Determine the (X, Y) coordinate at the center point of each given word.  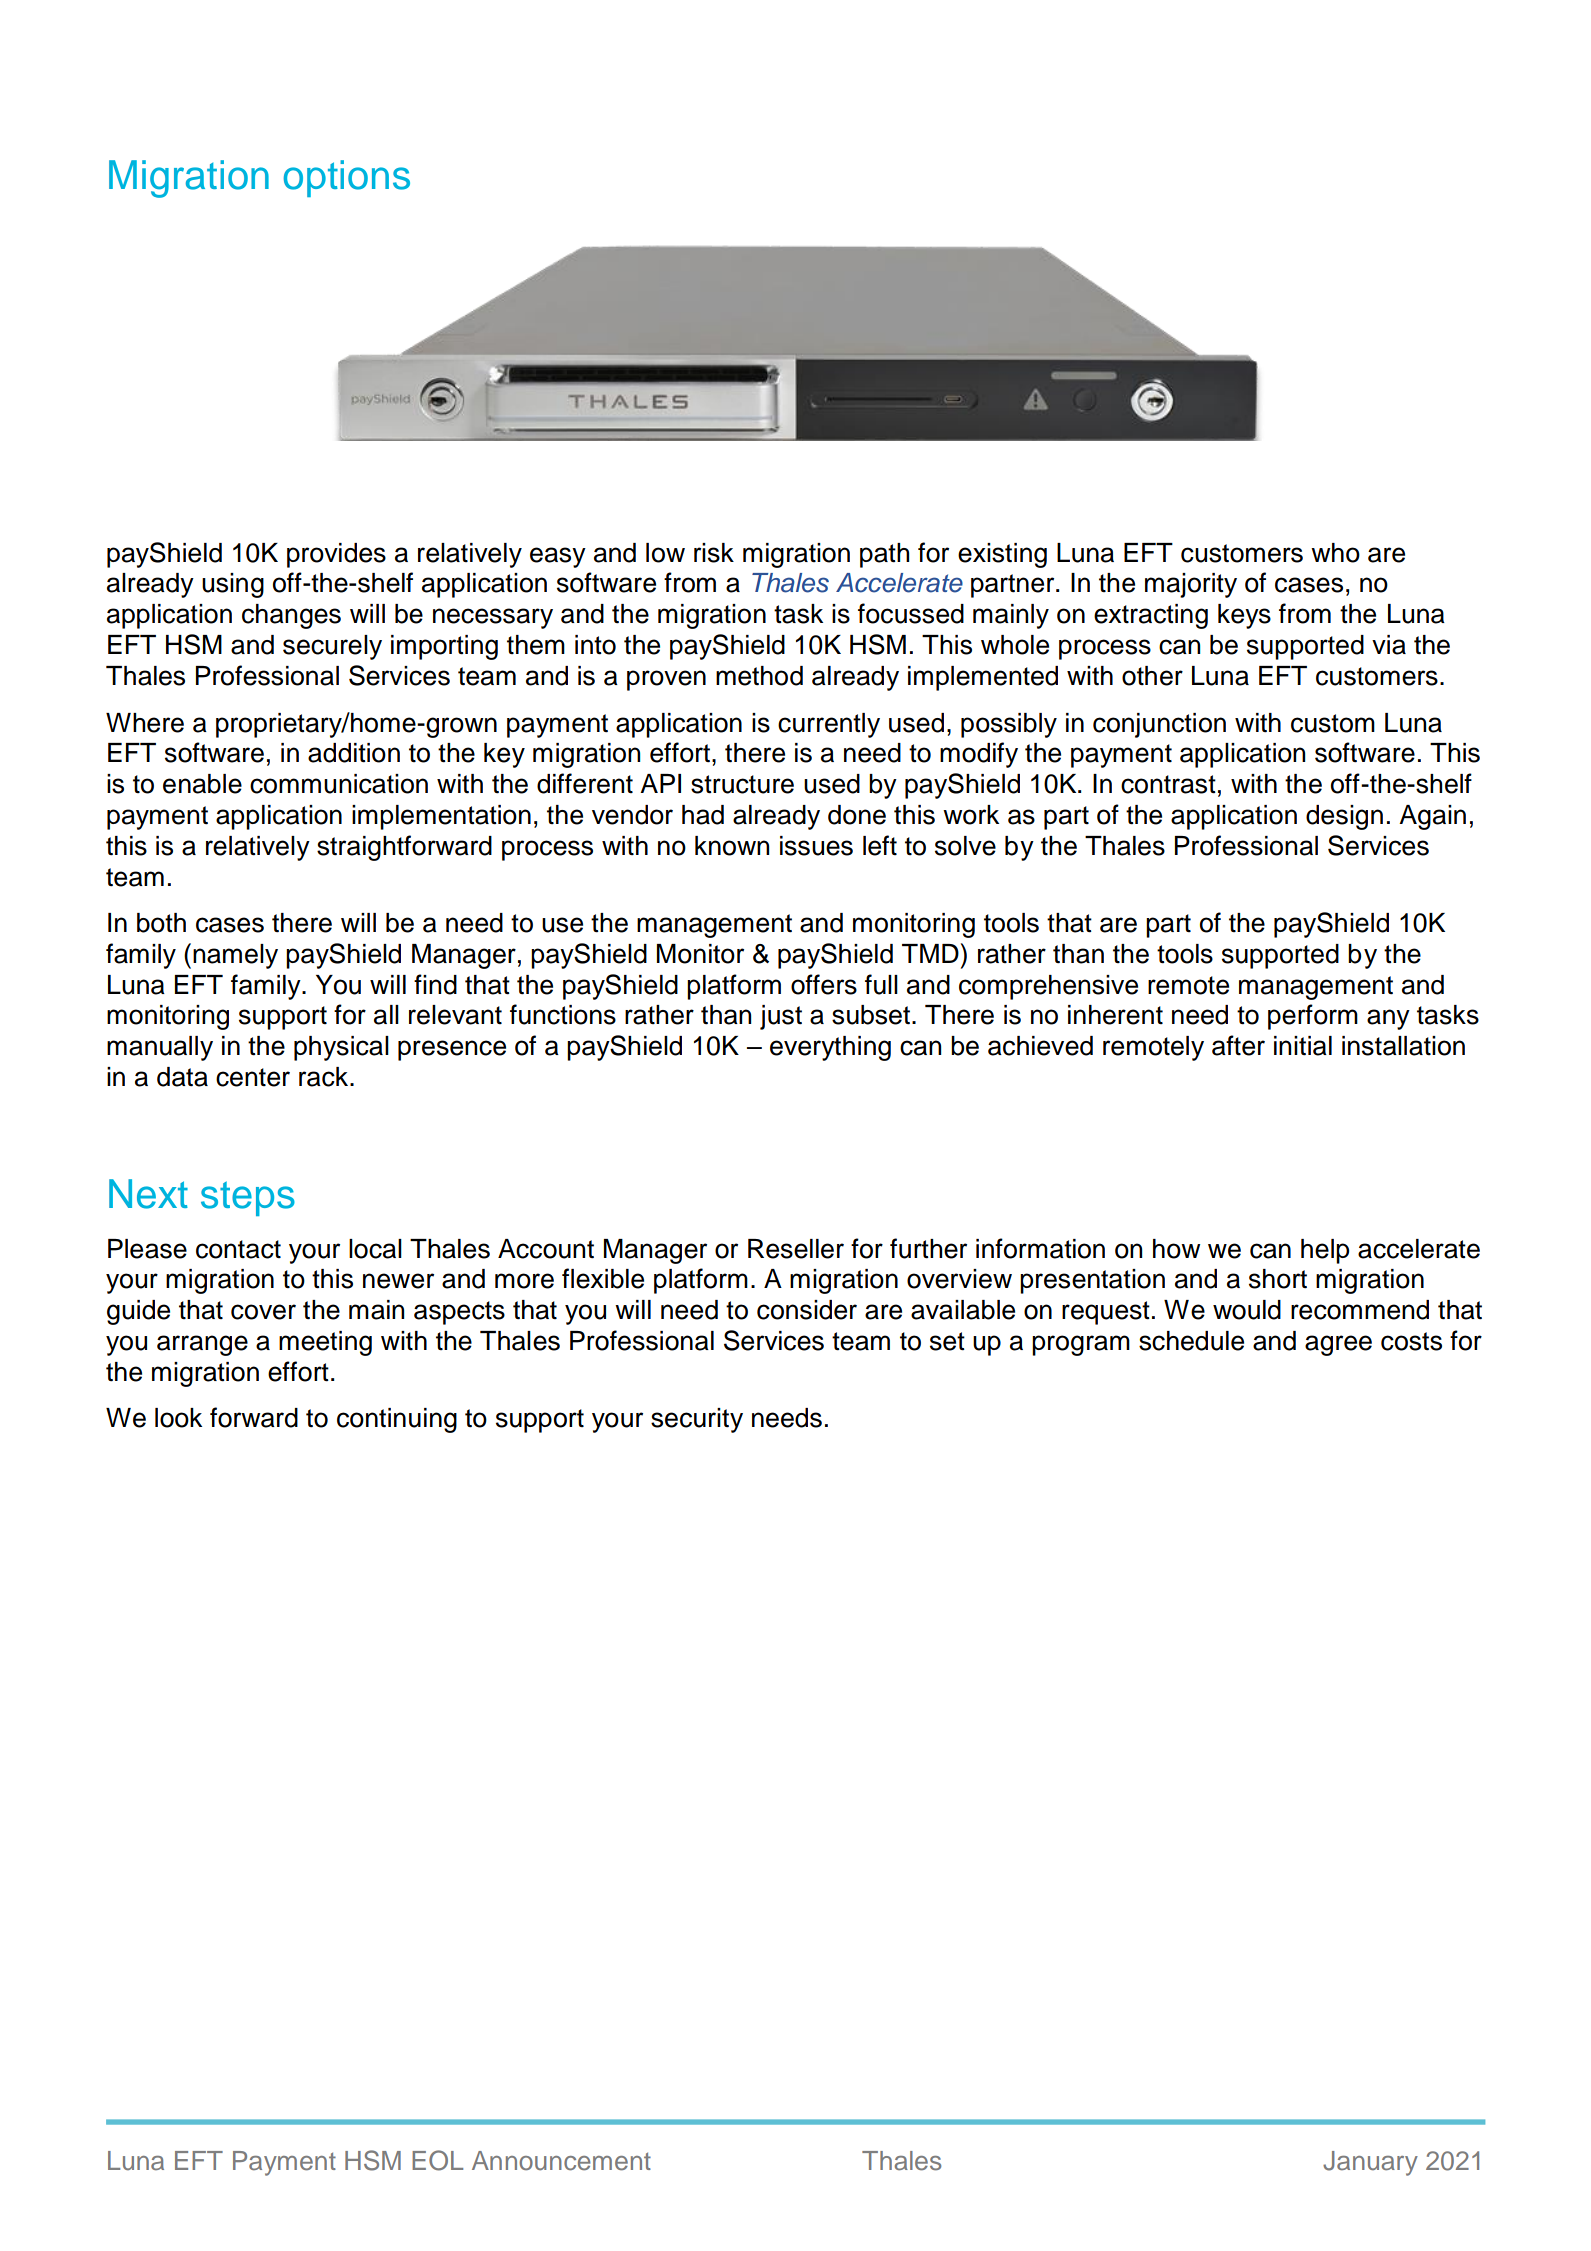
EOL (437, 2160)
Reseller (796, 1249)
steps (248, 1198)
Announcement (561, 2161)
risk (714, 553)
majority (1191, 585)
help (1325, 1251)
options (346, 178)
